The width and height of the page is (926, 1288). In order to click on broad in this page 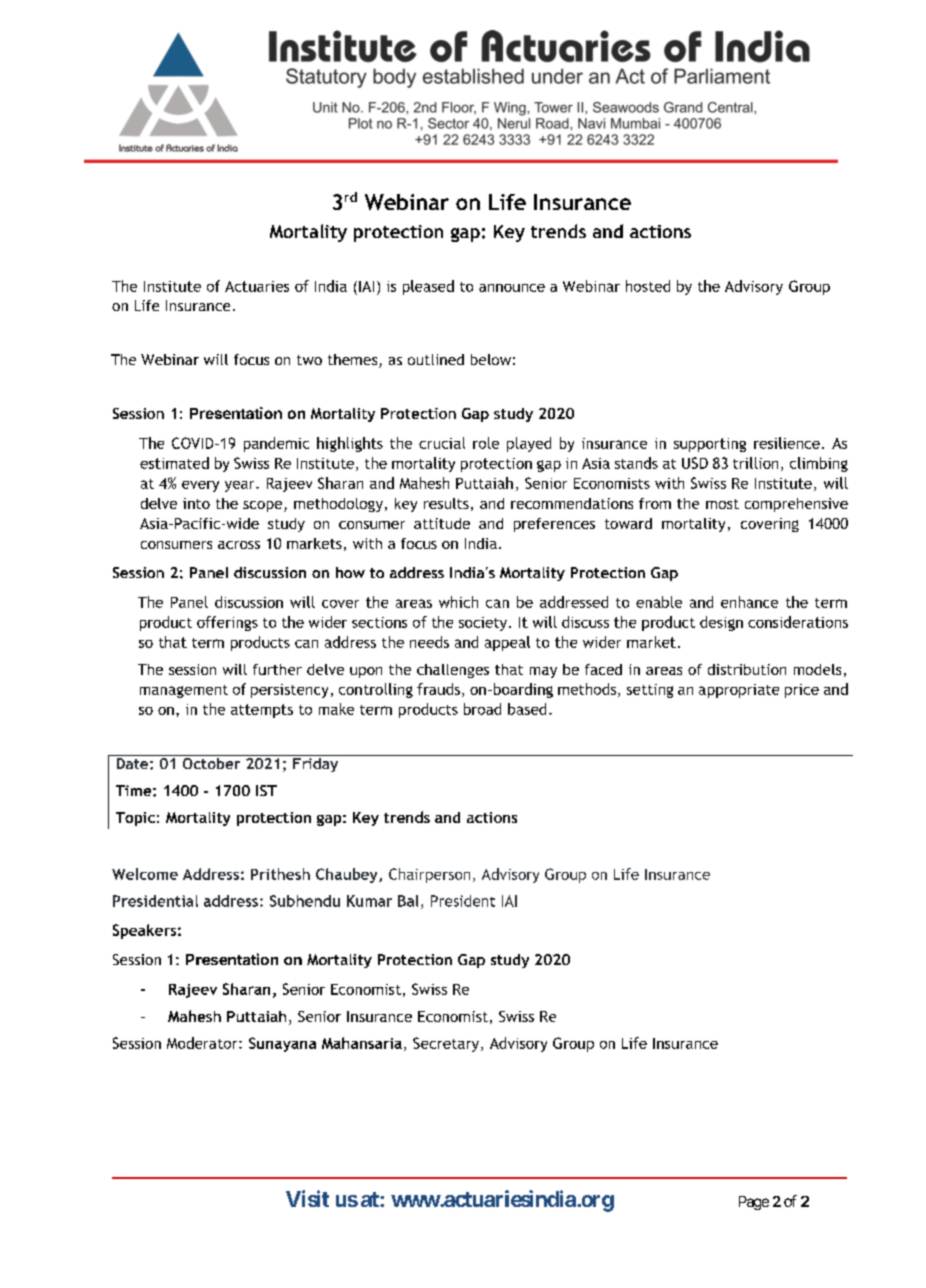, I will do `click(482, 709)`.
